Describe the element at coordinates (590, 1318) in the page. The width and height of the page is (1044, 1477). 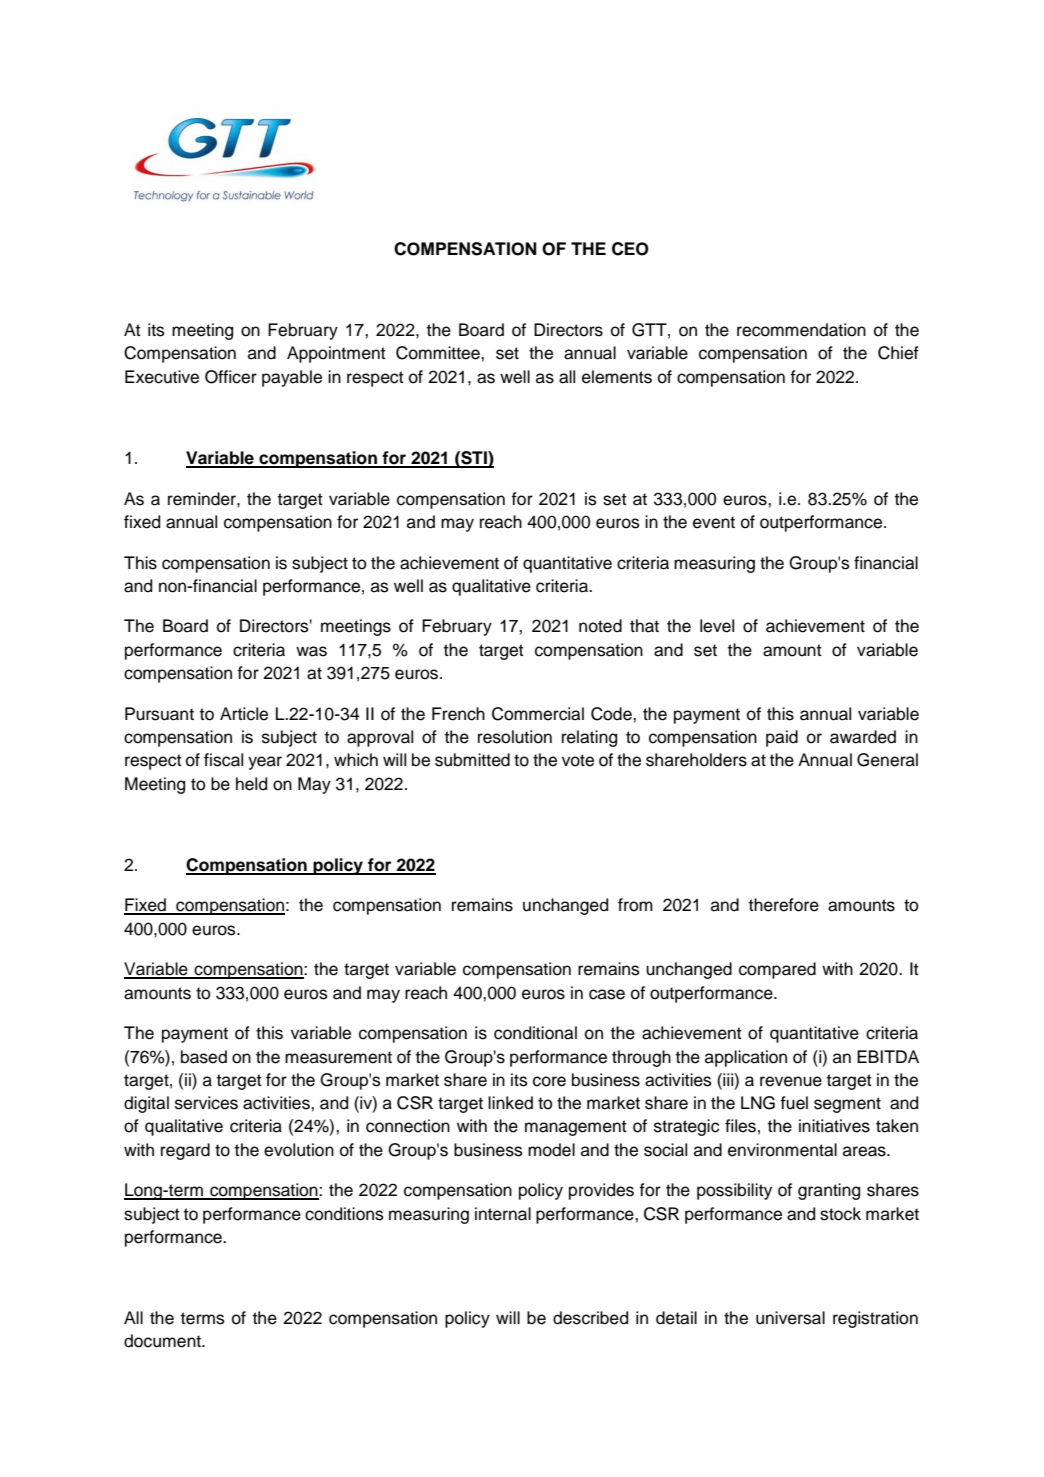
I see `described` at that location.
